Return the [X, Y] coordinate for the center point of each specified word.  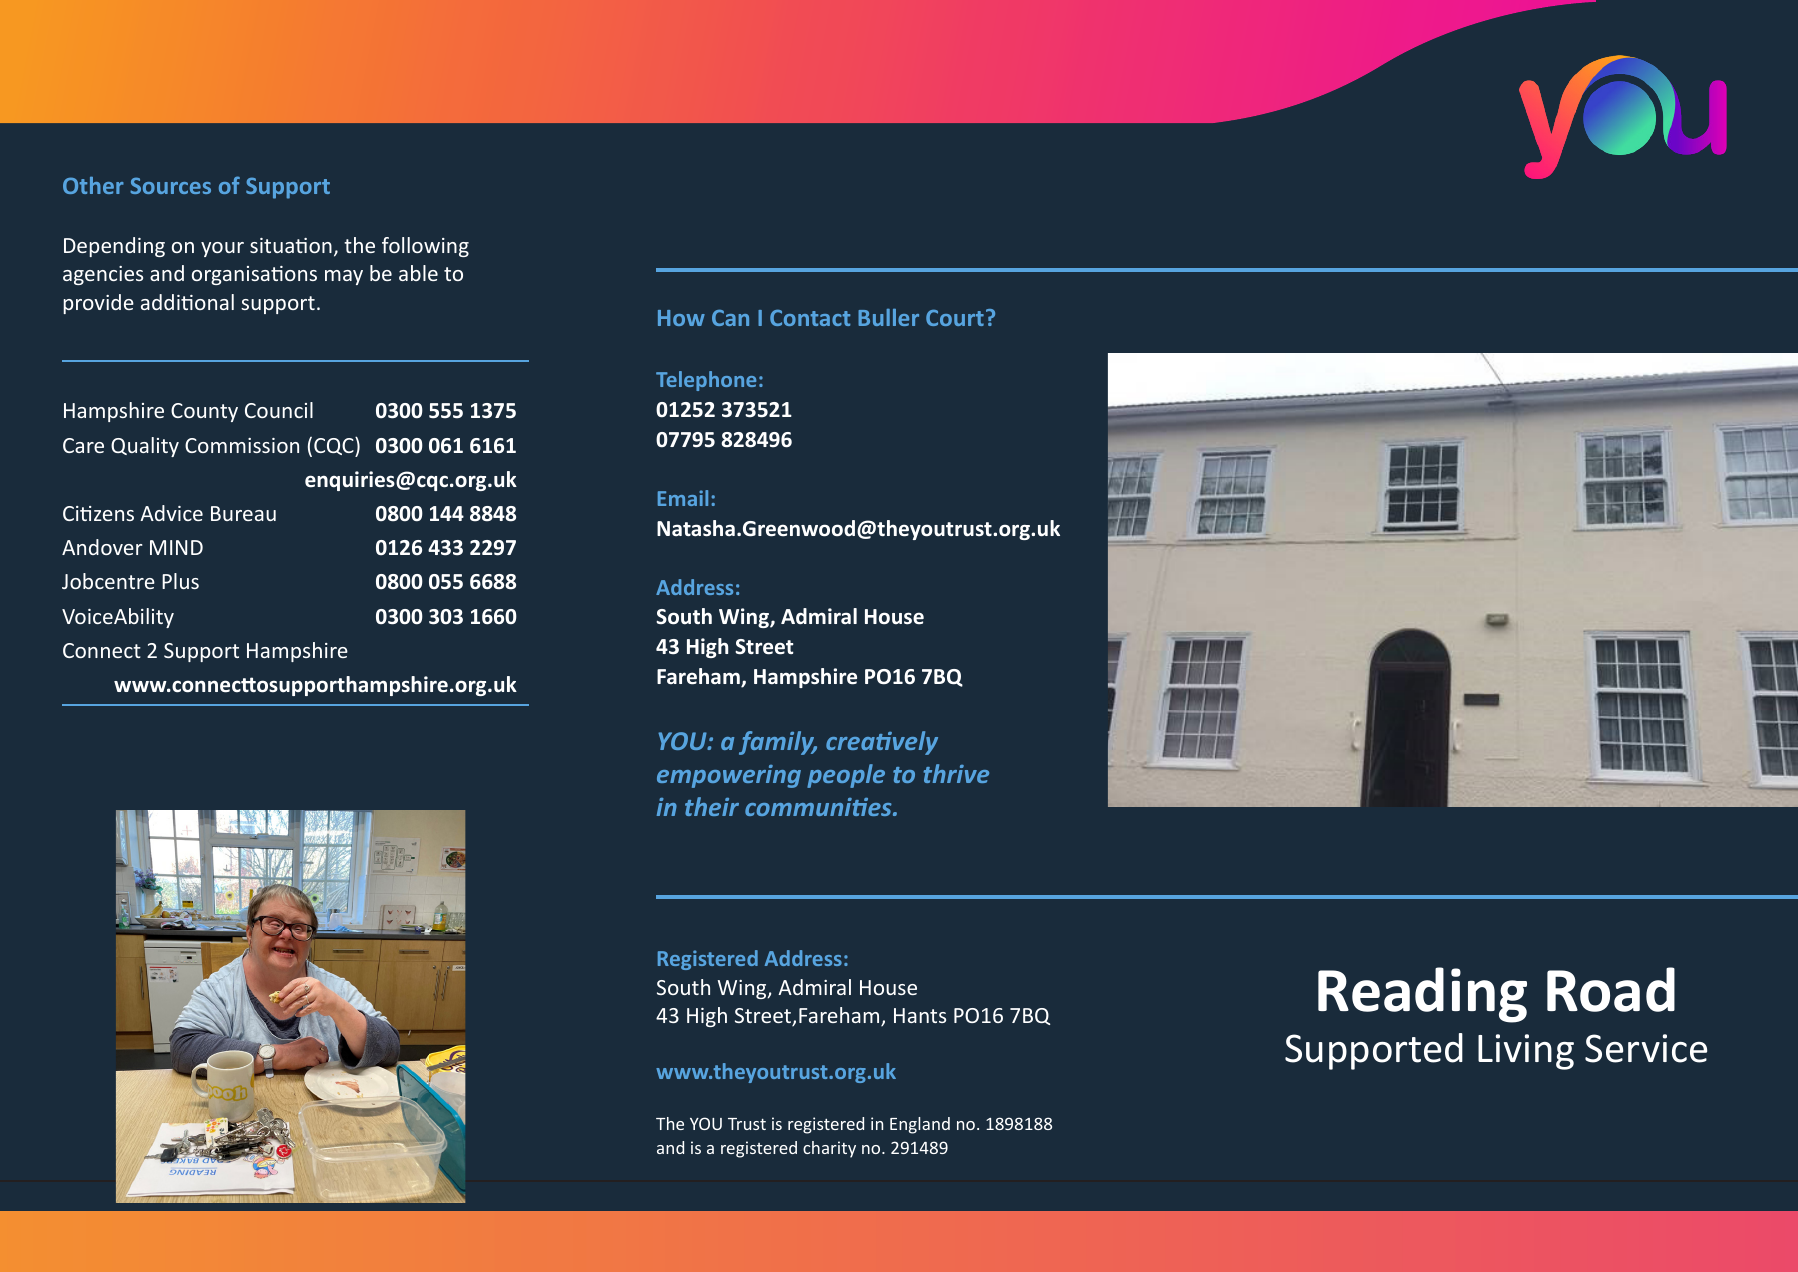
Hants [920, 1015]
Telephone [706, 381]
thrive [956, 773]
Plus [180, 581]
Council [279, 410]
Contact [810, 317]
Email [683, 498]
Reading [1422, 995]
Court [955, 317]
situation [291, 245]
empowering [729, 776]
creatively [882, 743]
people [846, 776]
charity [829, 1149]
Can [730, 317]
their [712, 806]
